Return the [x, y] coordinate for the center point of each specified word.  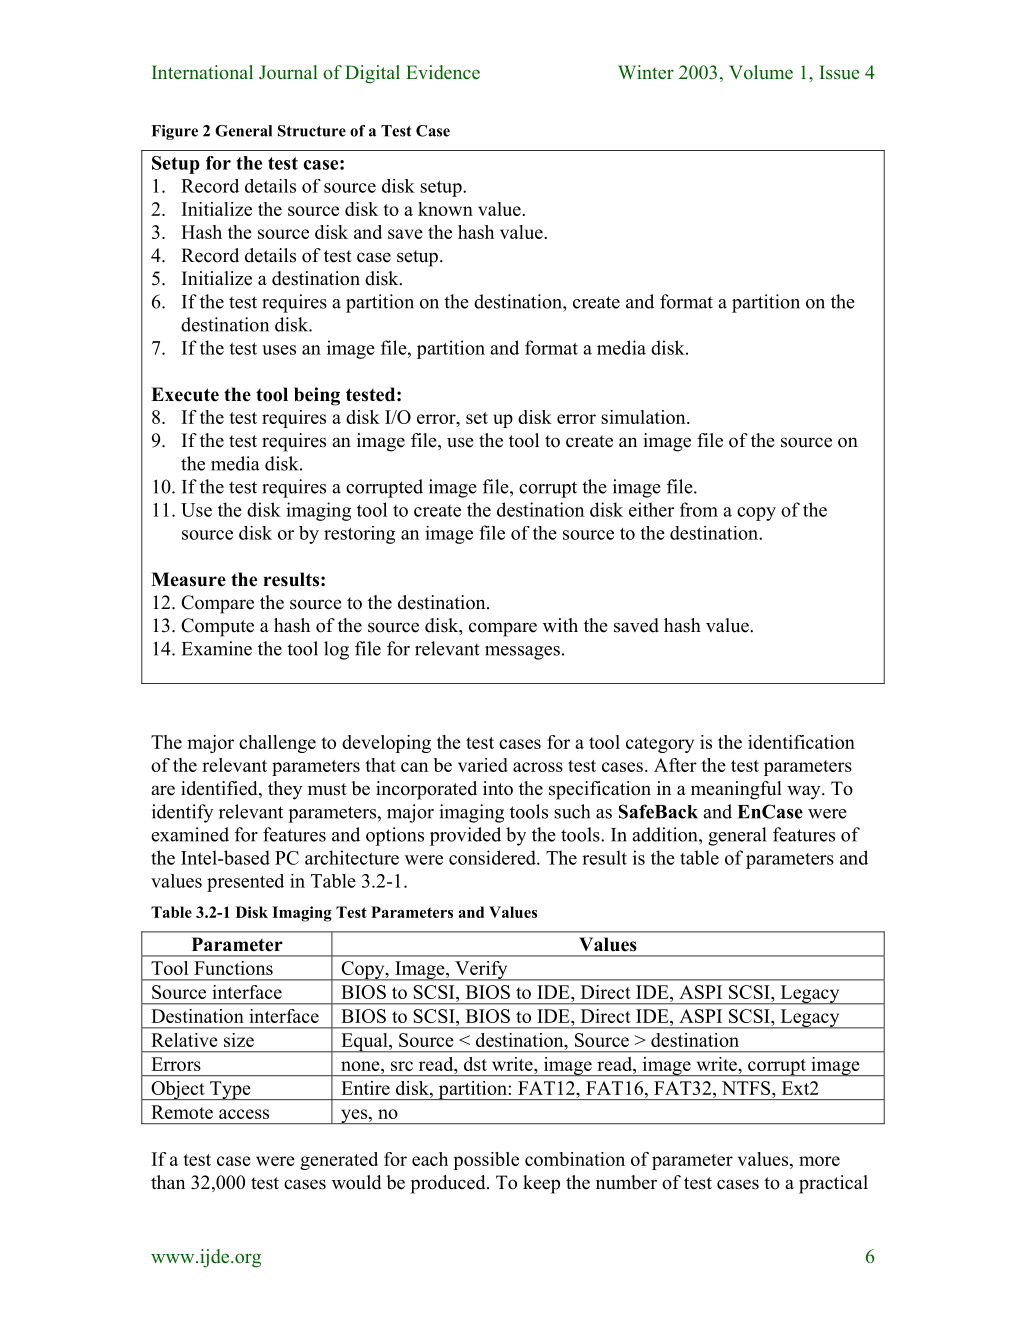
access [244, 1114]
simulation [644, 417]
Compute [217, 627]
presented [245, 883]
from [699, 509]
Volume [761, 72]
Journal [288, 72]
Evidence [443, 72]
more [819, 1161]
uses [279, 350]
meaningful [736, 790]
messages [522, 653]
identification [801, 742]
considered [493, 857]
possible [486, 1161]
